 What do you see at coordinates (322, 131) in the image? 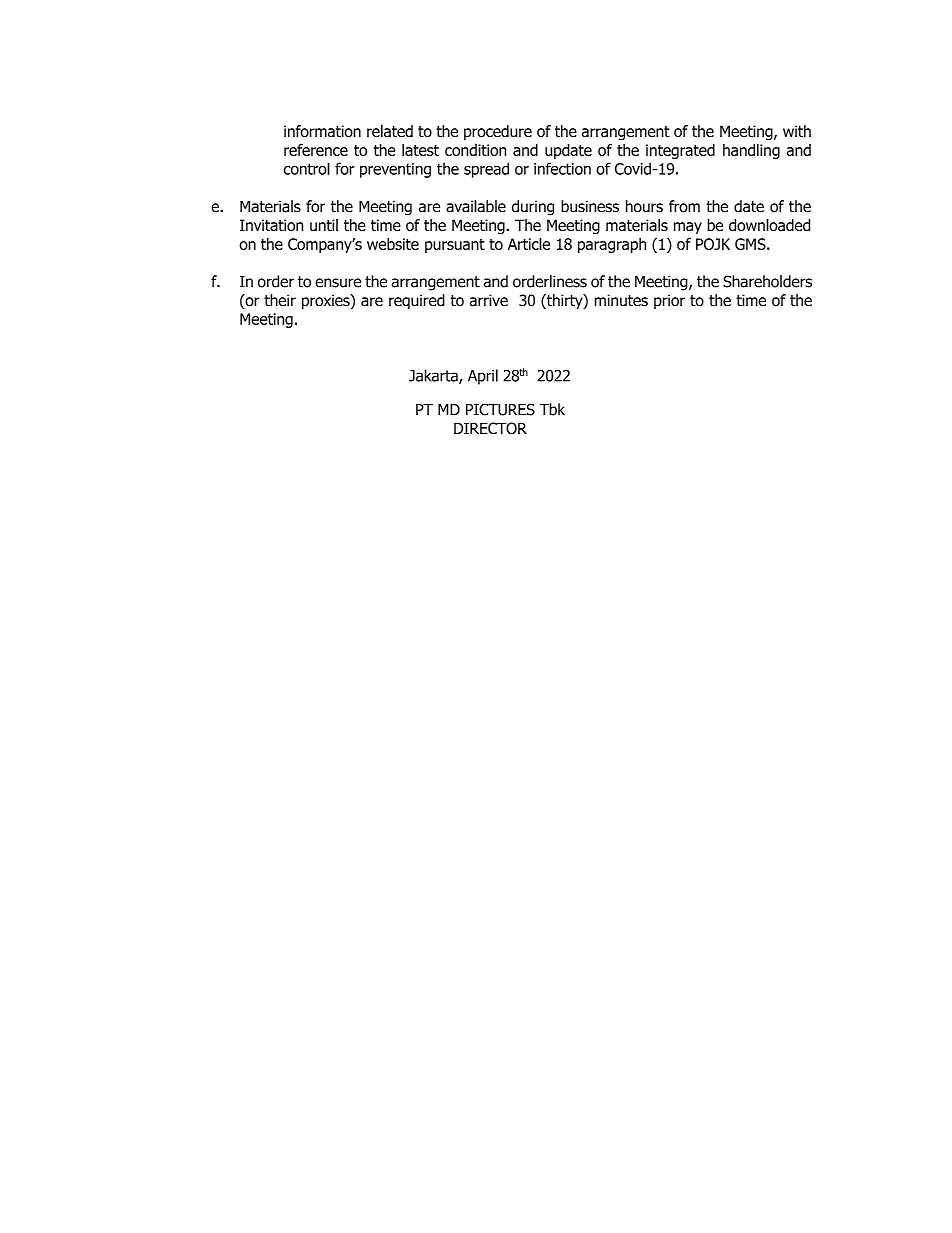
I see `information` at bounding box center [322, 131].
